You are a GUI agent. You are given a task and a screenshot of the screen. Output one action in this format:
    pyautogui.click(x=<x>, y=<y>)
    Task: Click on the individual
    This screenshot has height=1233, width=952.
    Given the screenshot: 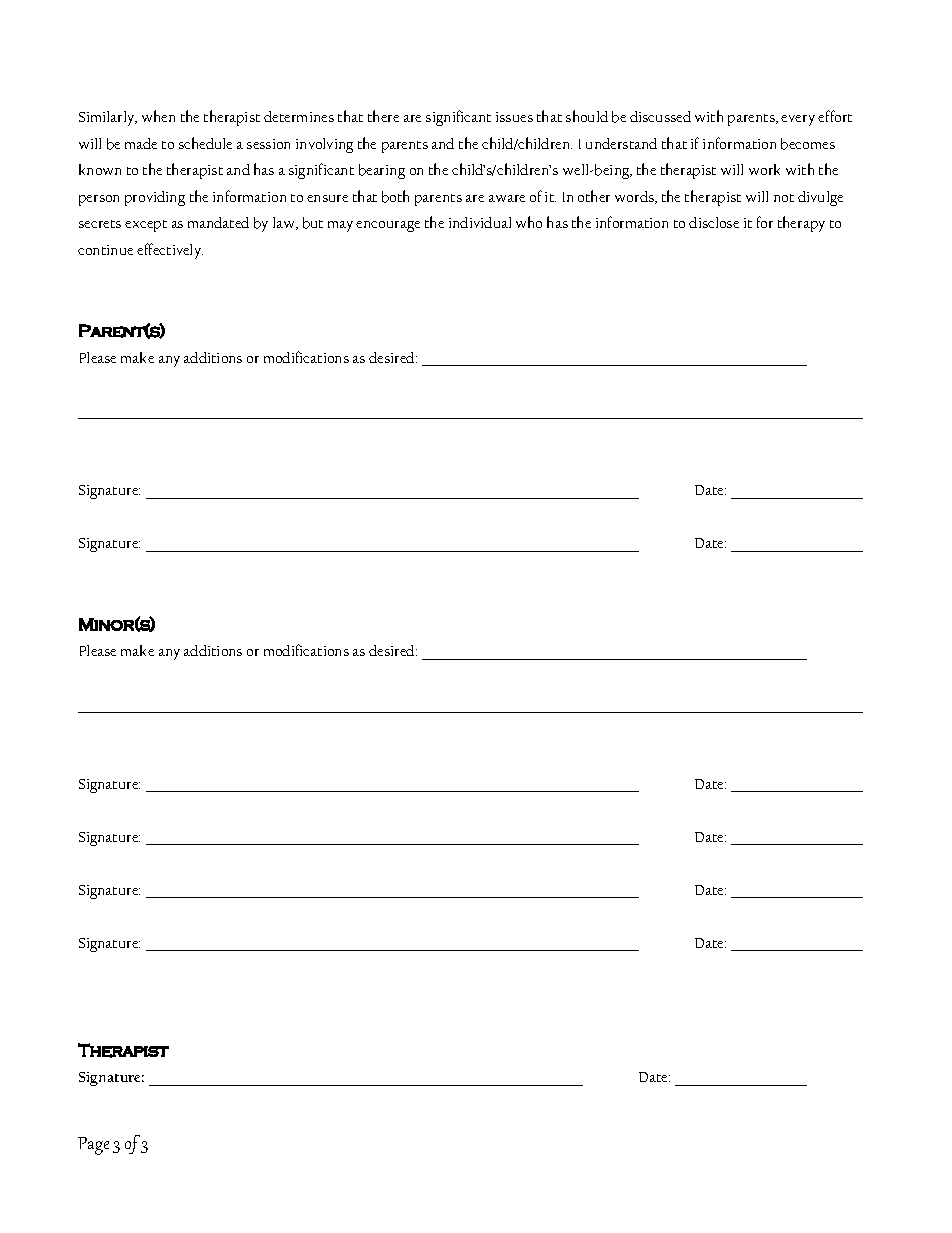 What is the action you would take?
    pyautogui.click(x=480, y=222)
